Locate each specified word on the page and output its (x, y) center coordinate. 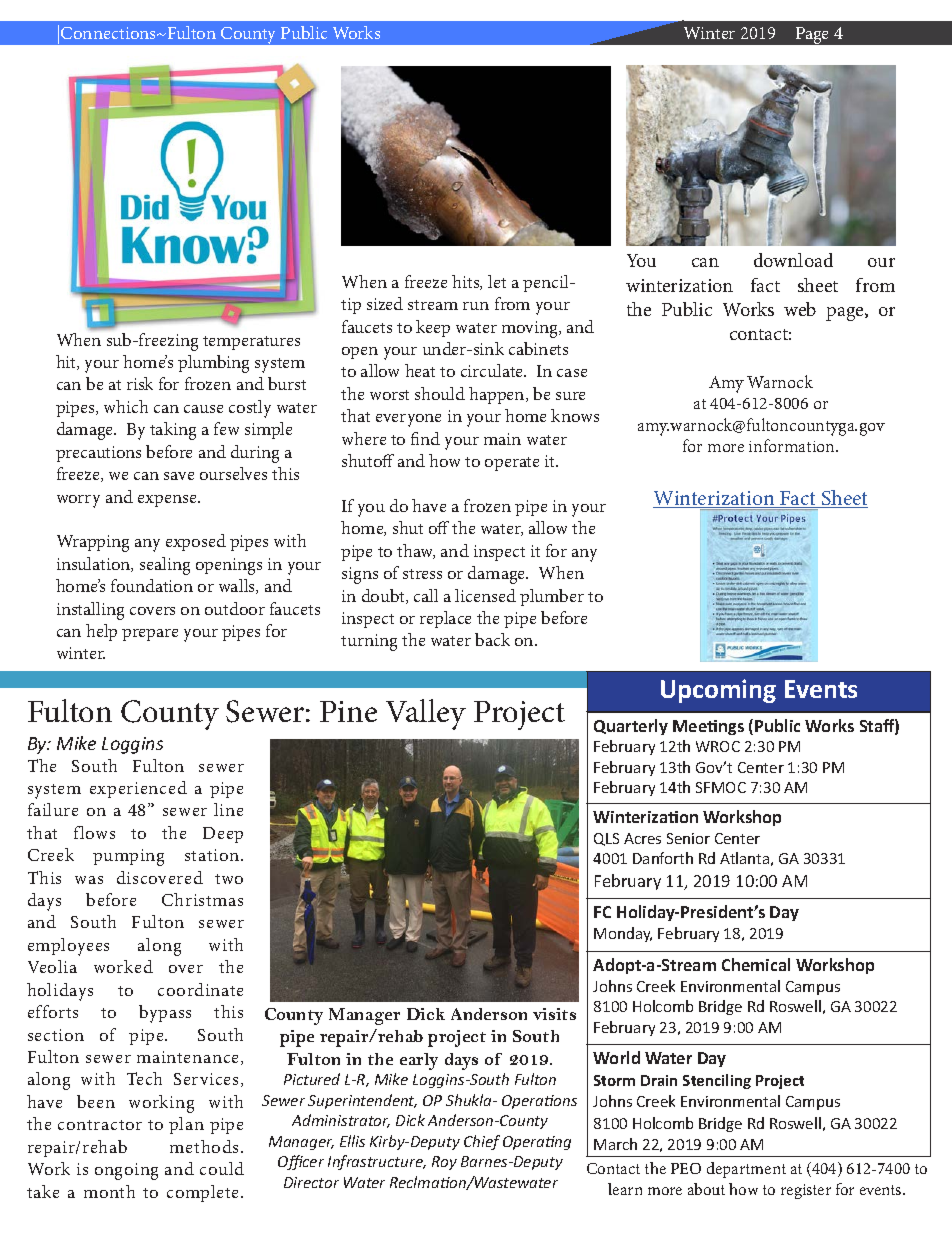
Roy (444, 1163)
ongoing (126, 1171)
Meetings (708, 727)
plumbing (213, 364)
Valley (426, 714)
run (476, 306)
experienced (138, 789)
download (793, 260)
